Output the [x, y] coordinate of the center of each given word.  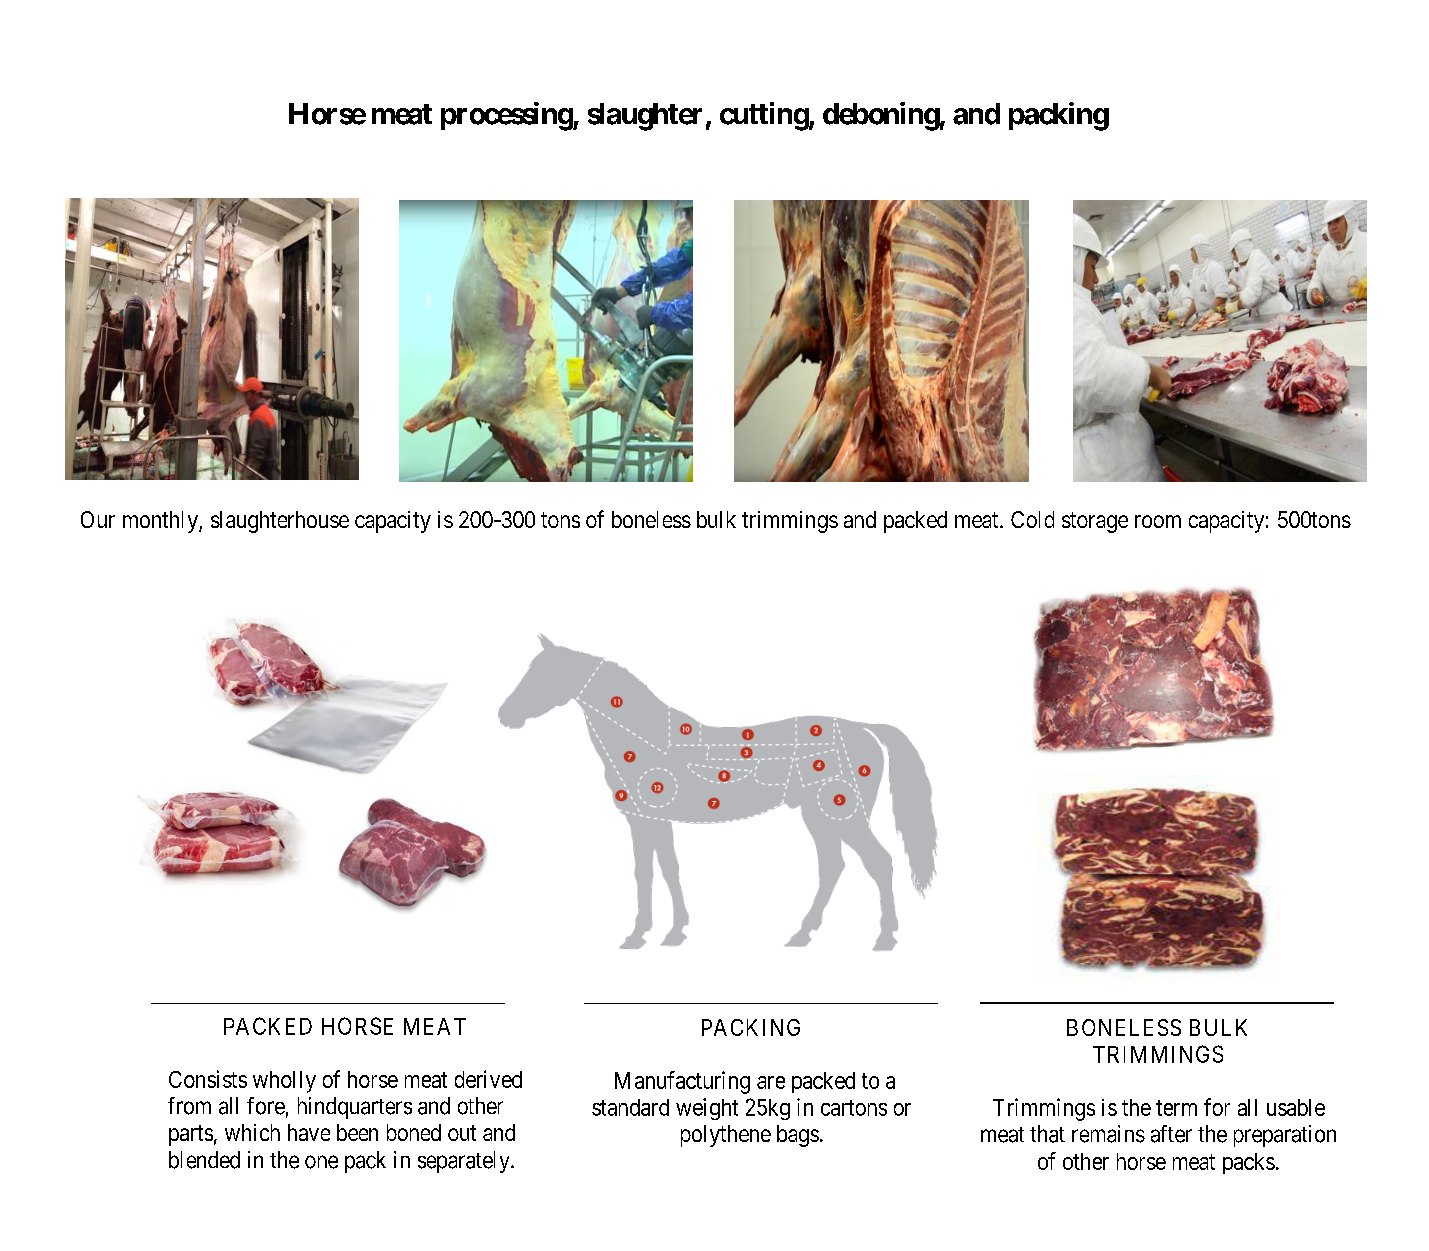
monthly [161, 522]
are [771, 1082]
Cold [1032, 519]
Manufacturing [682, 1082]
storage [1095, 522]
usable [1296, 1107]
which [252, 1132]
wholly [284, 1082]
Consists [208, 1079]
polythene [726, 1136]
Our [98, 519]
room [1158, 521]
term [1176, 1108]
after [1171, 1134]
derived [488, 1079]
